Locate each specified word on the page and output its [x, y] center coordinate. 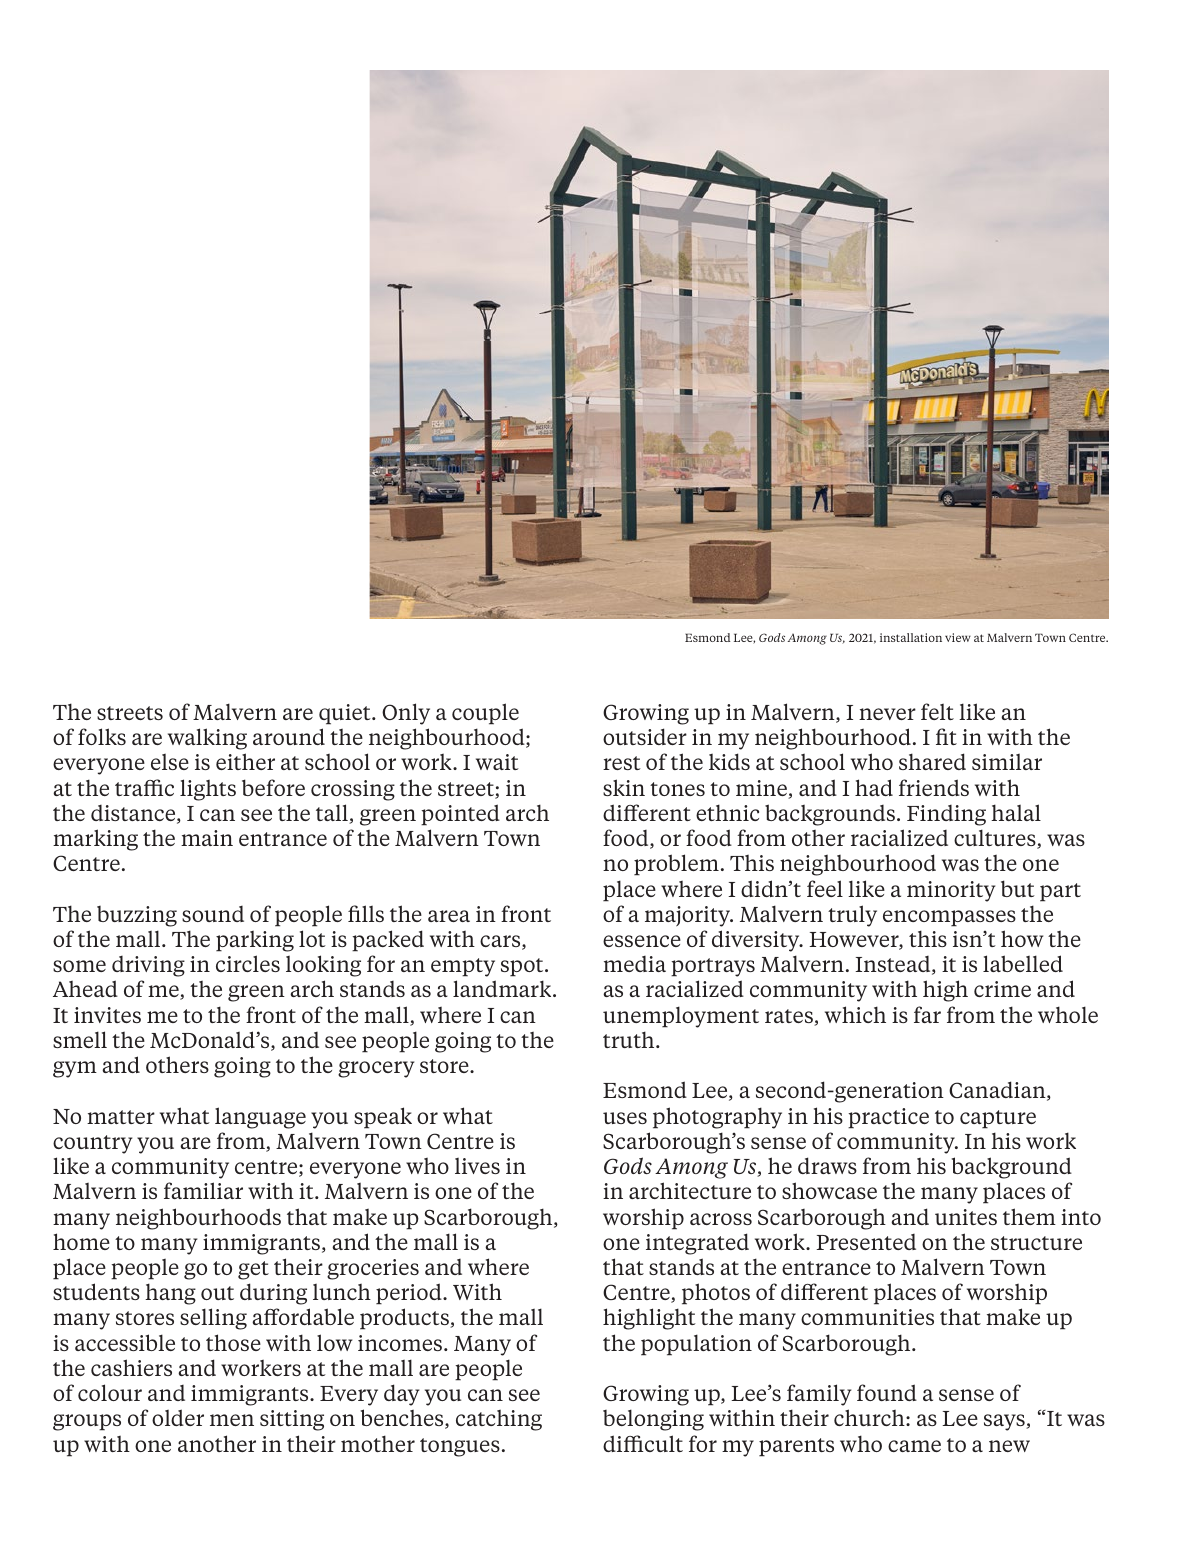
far [927, 1014]
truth [630, 1039]
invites [107, 1015]
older [178, 1417]
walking [207, 739]
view [958, 637]
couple [485, 714]
